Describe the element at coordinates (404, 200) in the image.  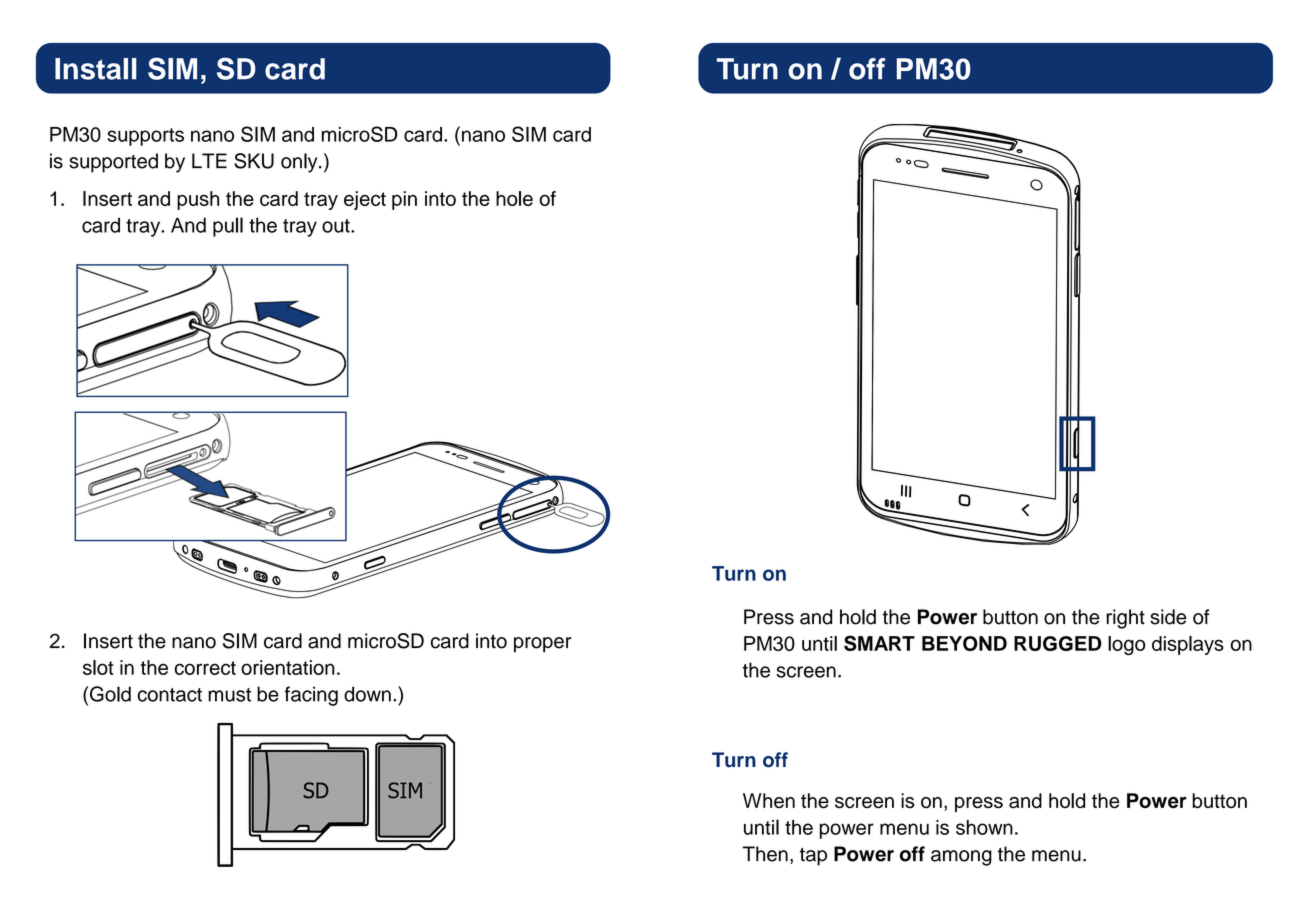
I see `pin` at that location.
